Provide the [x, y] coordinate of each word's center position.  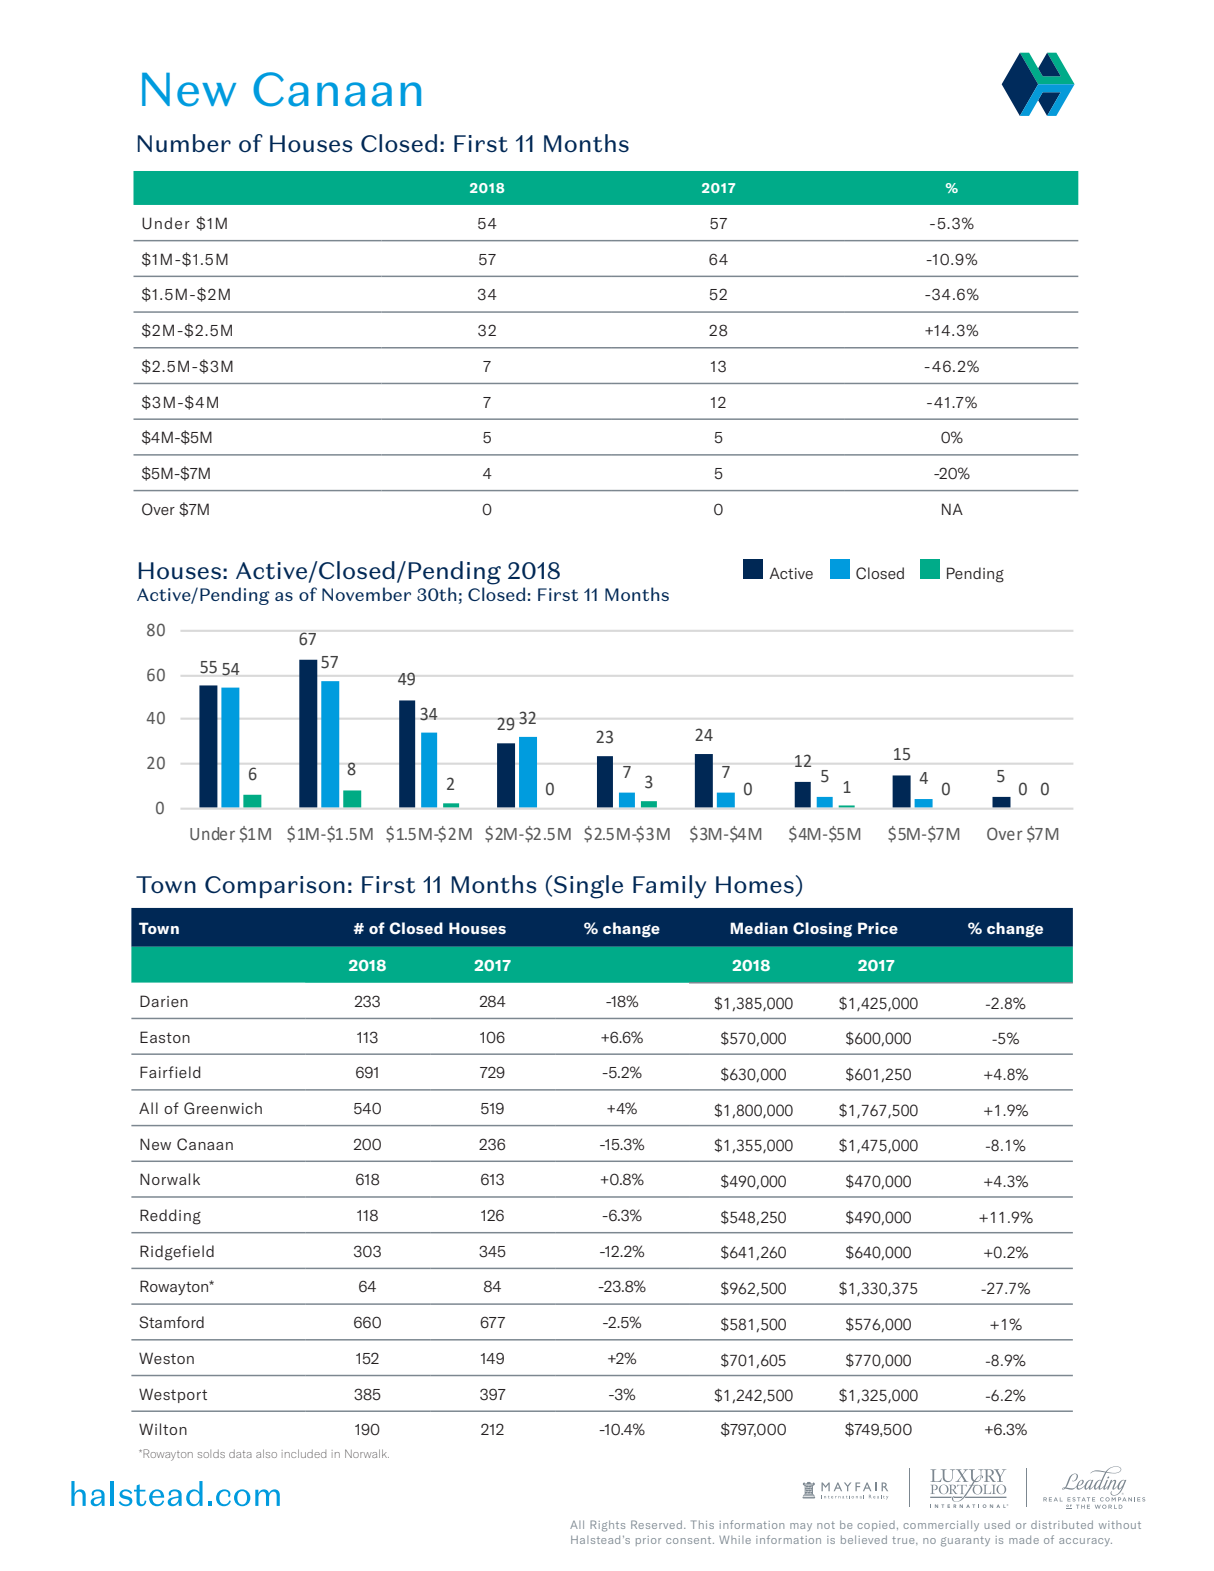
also [266, 1453]
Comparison [275, 887]
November [366, 594]
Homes [755, 885]
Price [878, 928]
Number [184, 143]
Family [669, 887]
